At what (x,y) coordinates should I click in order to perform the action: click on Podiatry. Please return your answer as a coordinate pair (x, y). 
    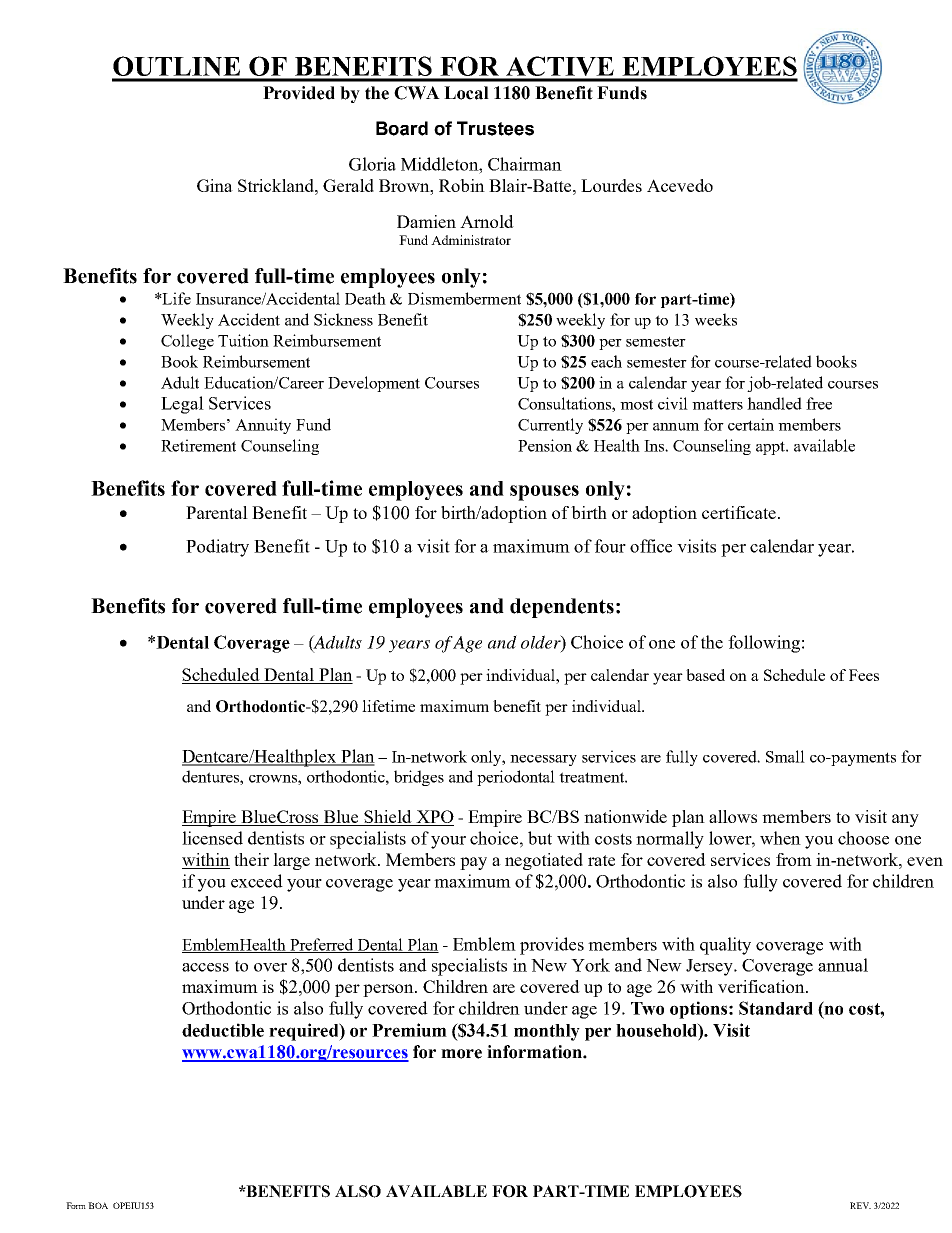
    Looking at the image, I should click on (217, 548).
